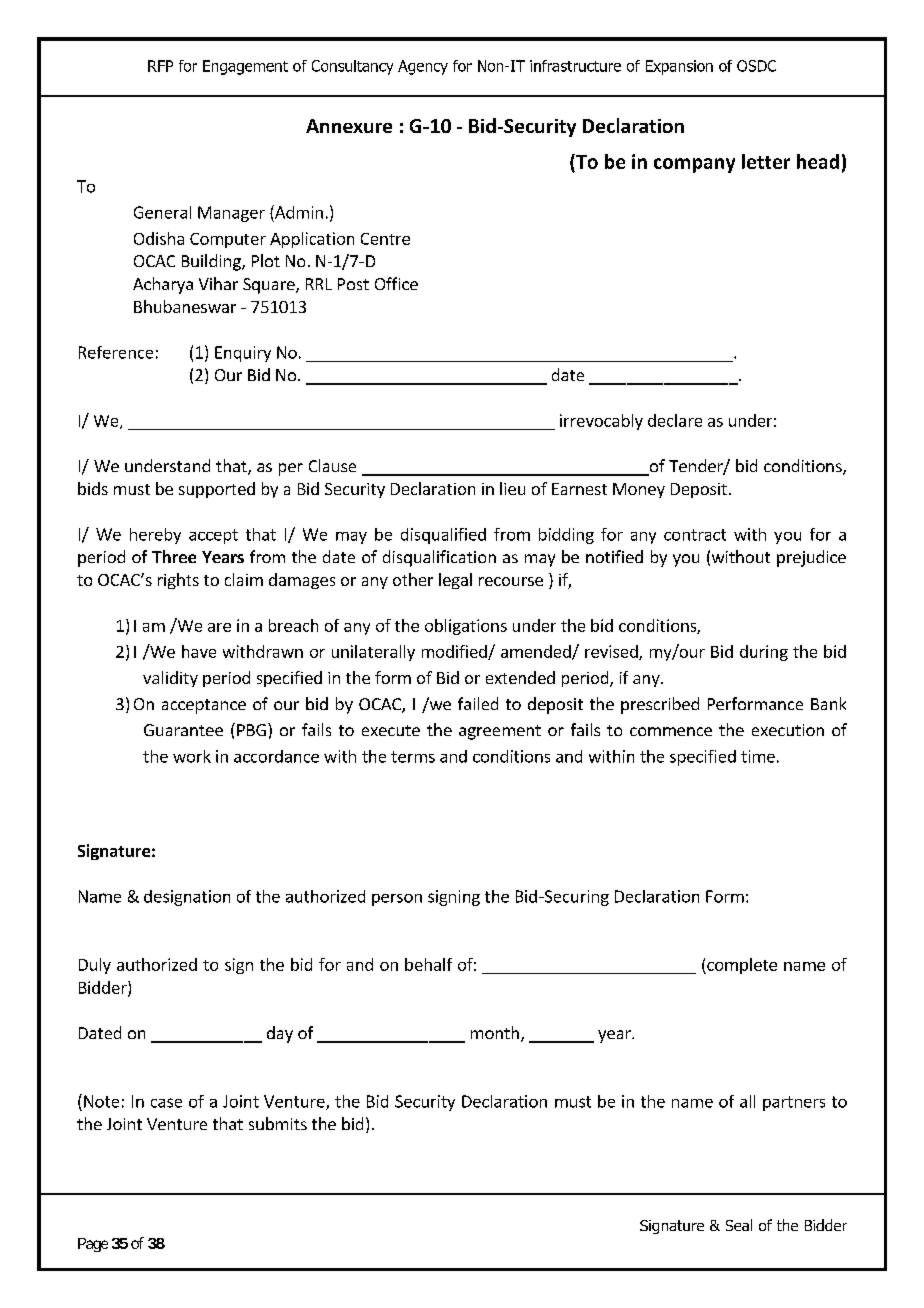 This screenshot has width=924, height=1308. Describe the element at coordinates (679, 67) in the screenshot. I see `Expansion` at that location.
